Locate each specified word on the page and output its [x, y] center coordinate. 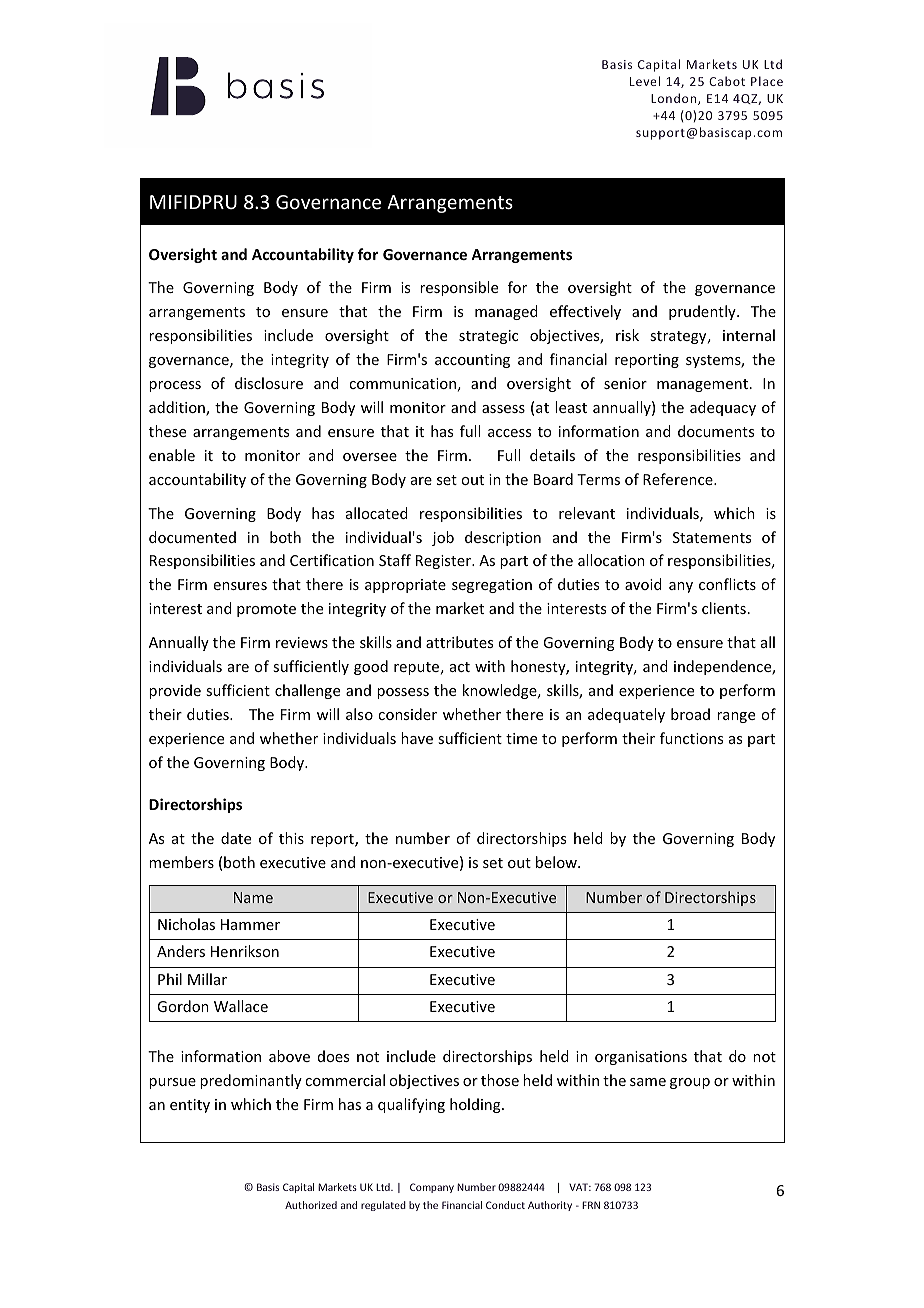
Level [645, 81]
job [443, 538]
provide [175, 691]
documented [192, 537]
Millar [207, 979]
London [675, 99]
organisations [641, 1058]
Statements [712, 537]
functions [691, 738]
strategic [488, 337]
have [417, 738]
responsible [459, 288]
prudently [703, 312]
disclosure [269, 383]
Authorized [311, 1205]
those [500, 1080]
